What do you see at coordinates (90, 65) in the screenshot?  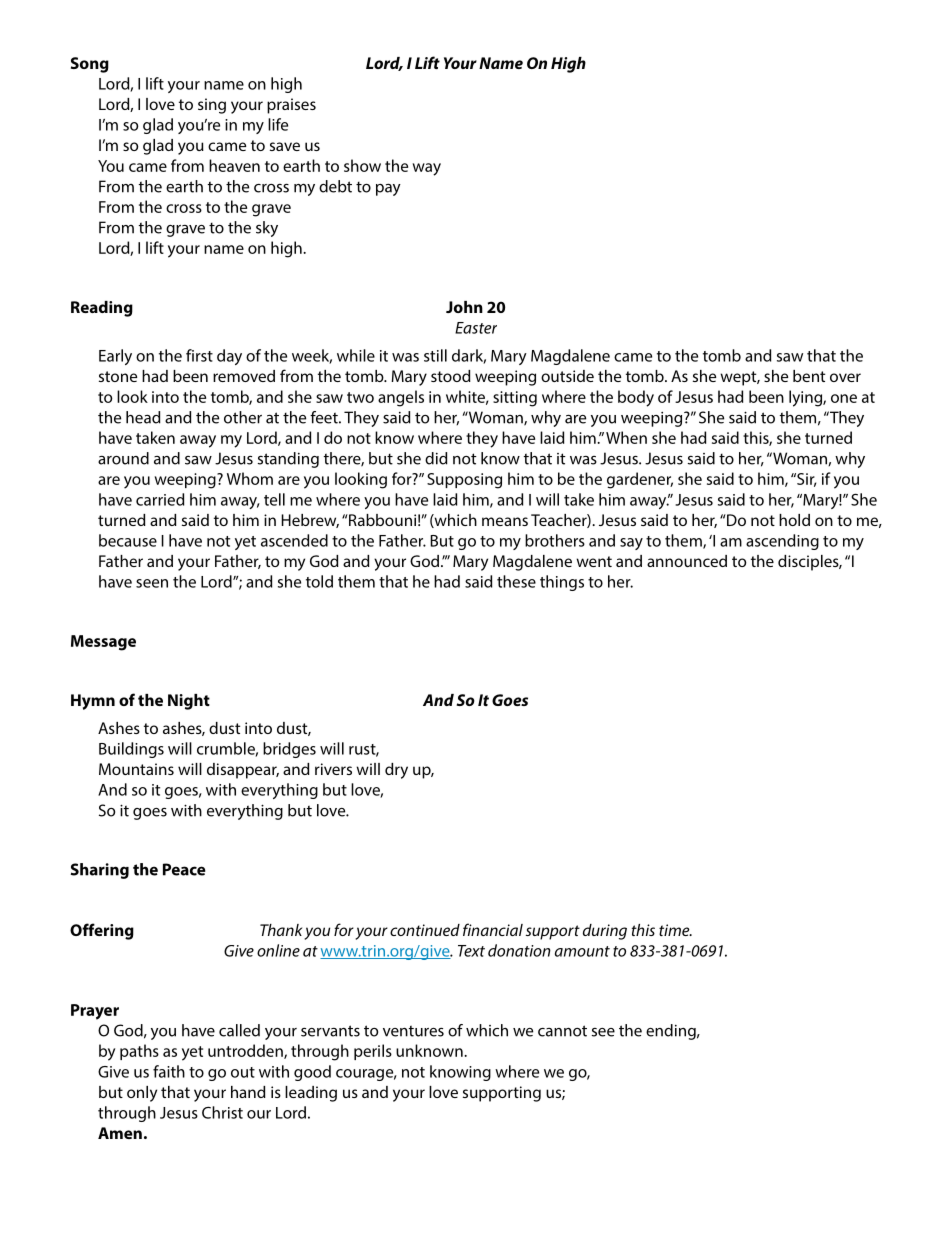 I see `Song` at bounding box center [90, 65].
